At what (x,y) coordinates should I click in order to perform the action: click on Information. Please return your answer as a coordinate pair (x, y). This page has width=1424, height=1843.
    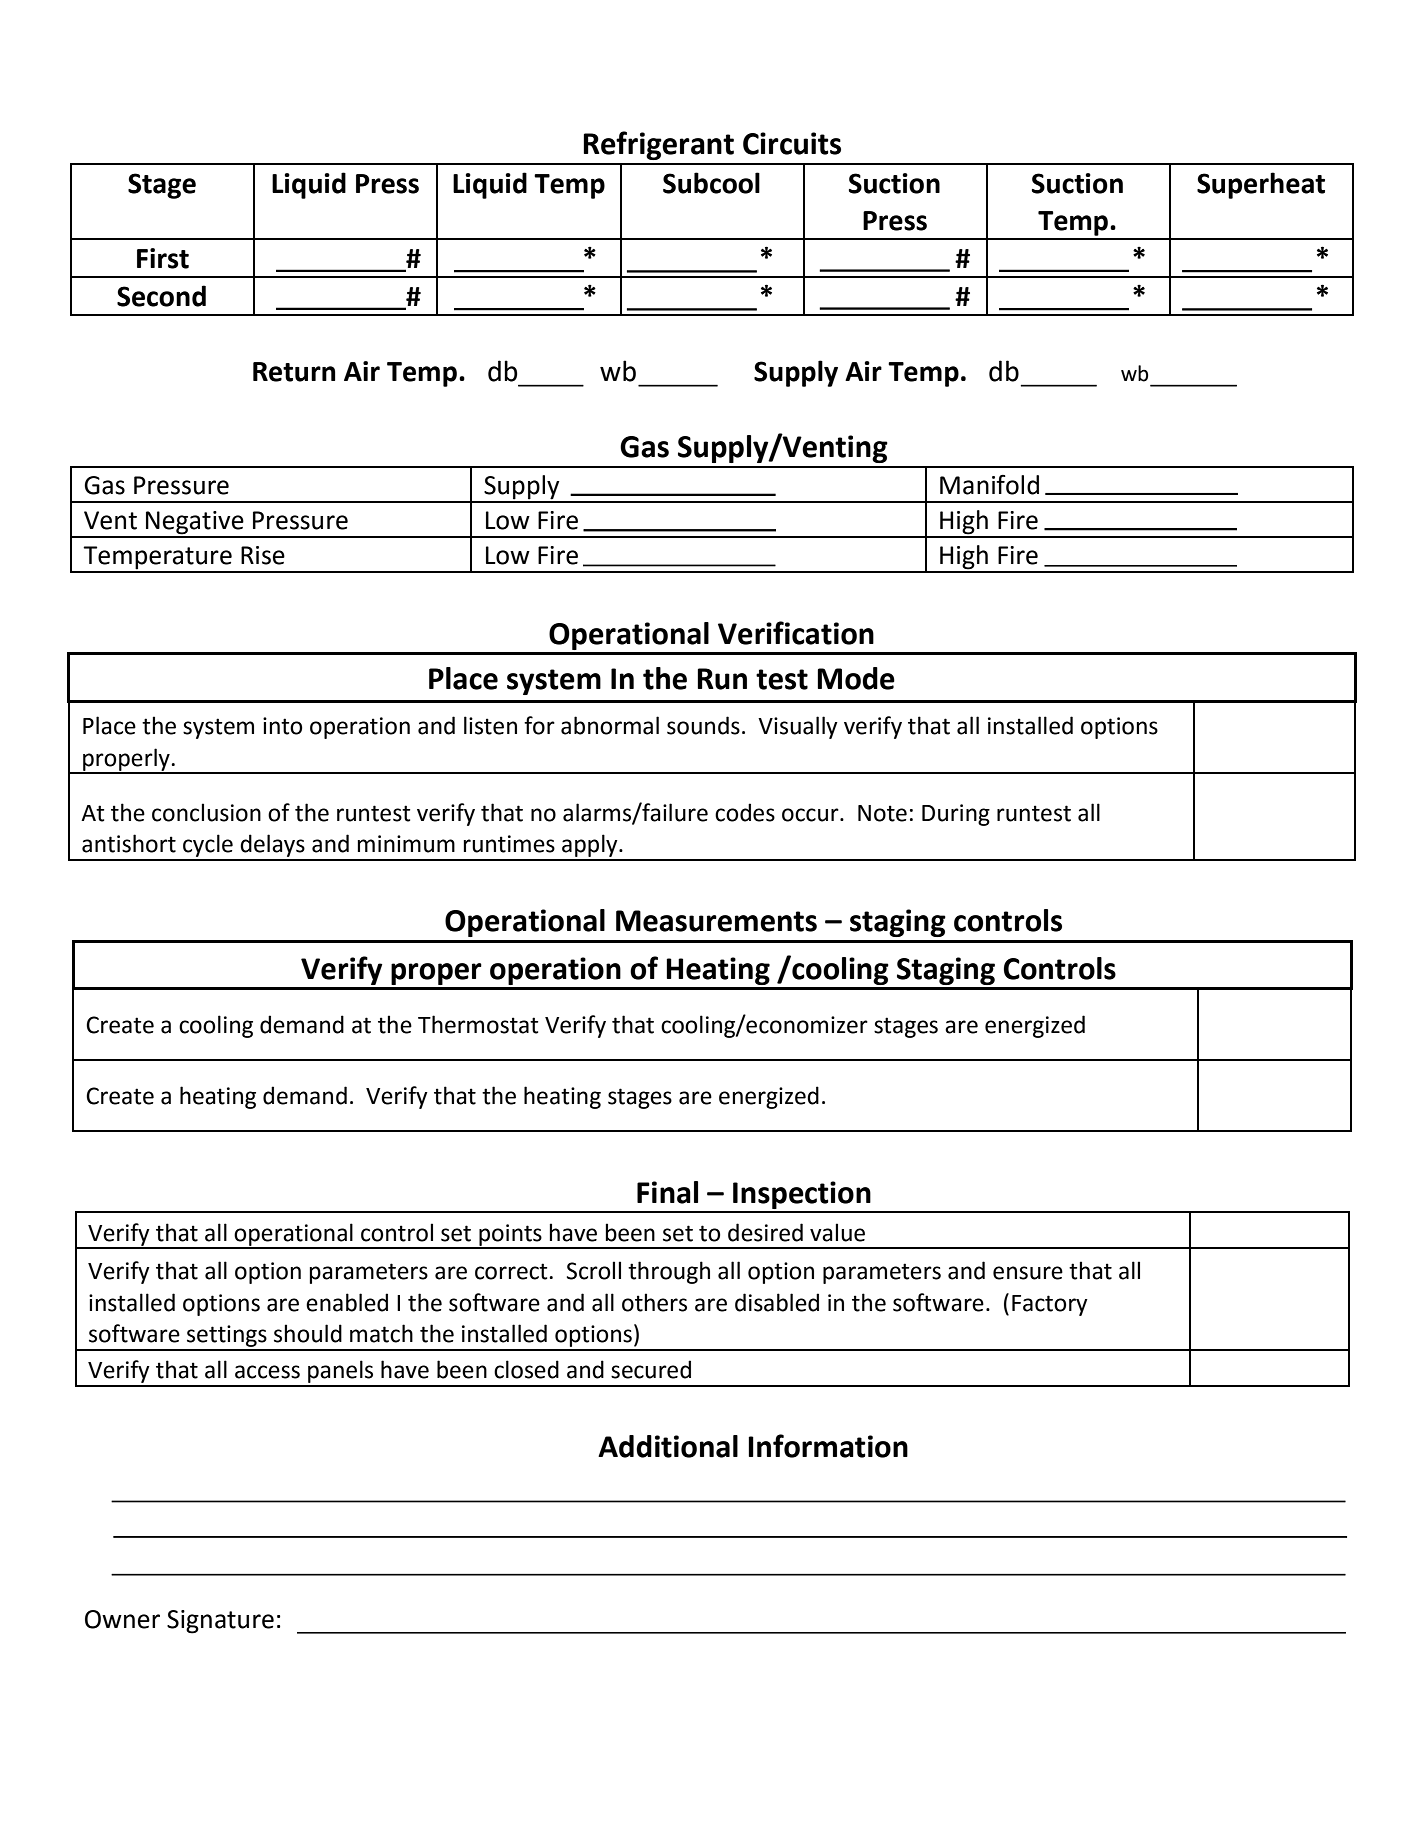
    Looking at the image, I should click on (828, 1446).
